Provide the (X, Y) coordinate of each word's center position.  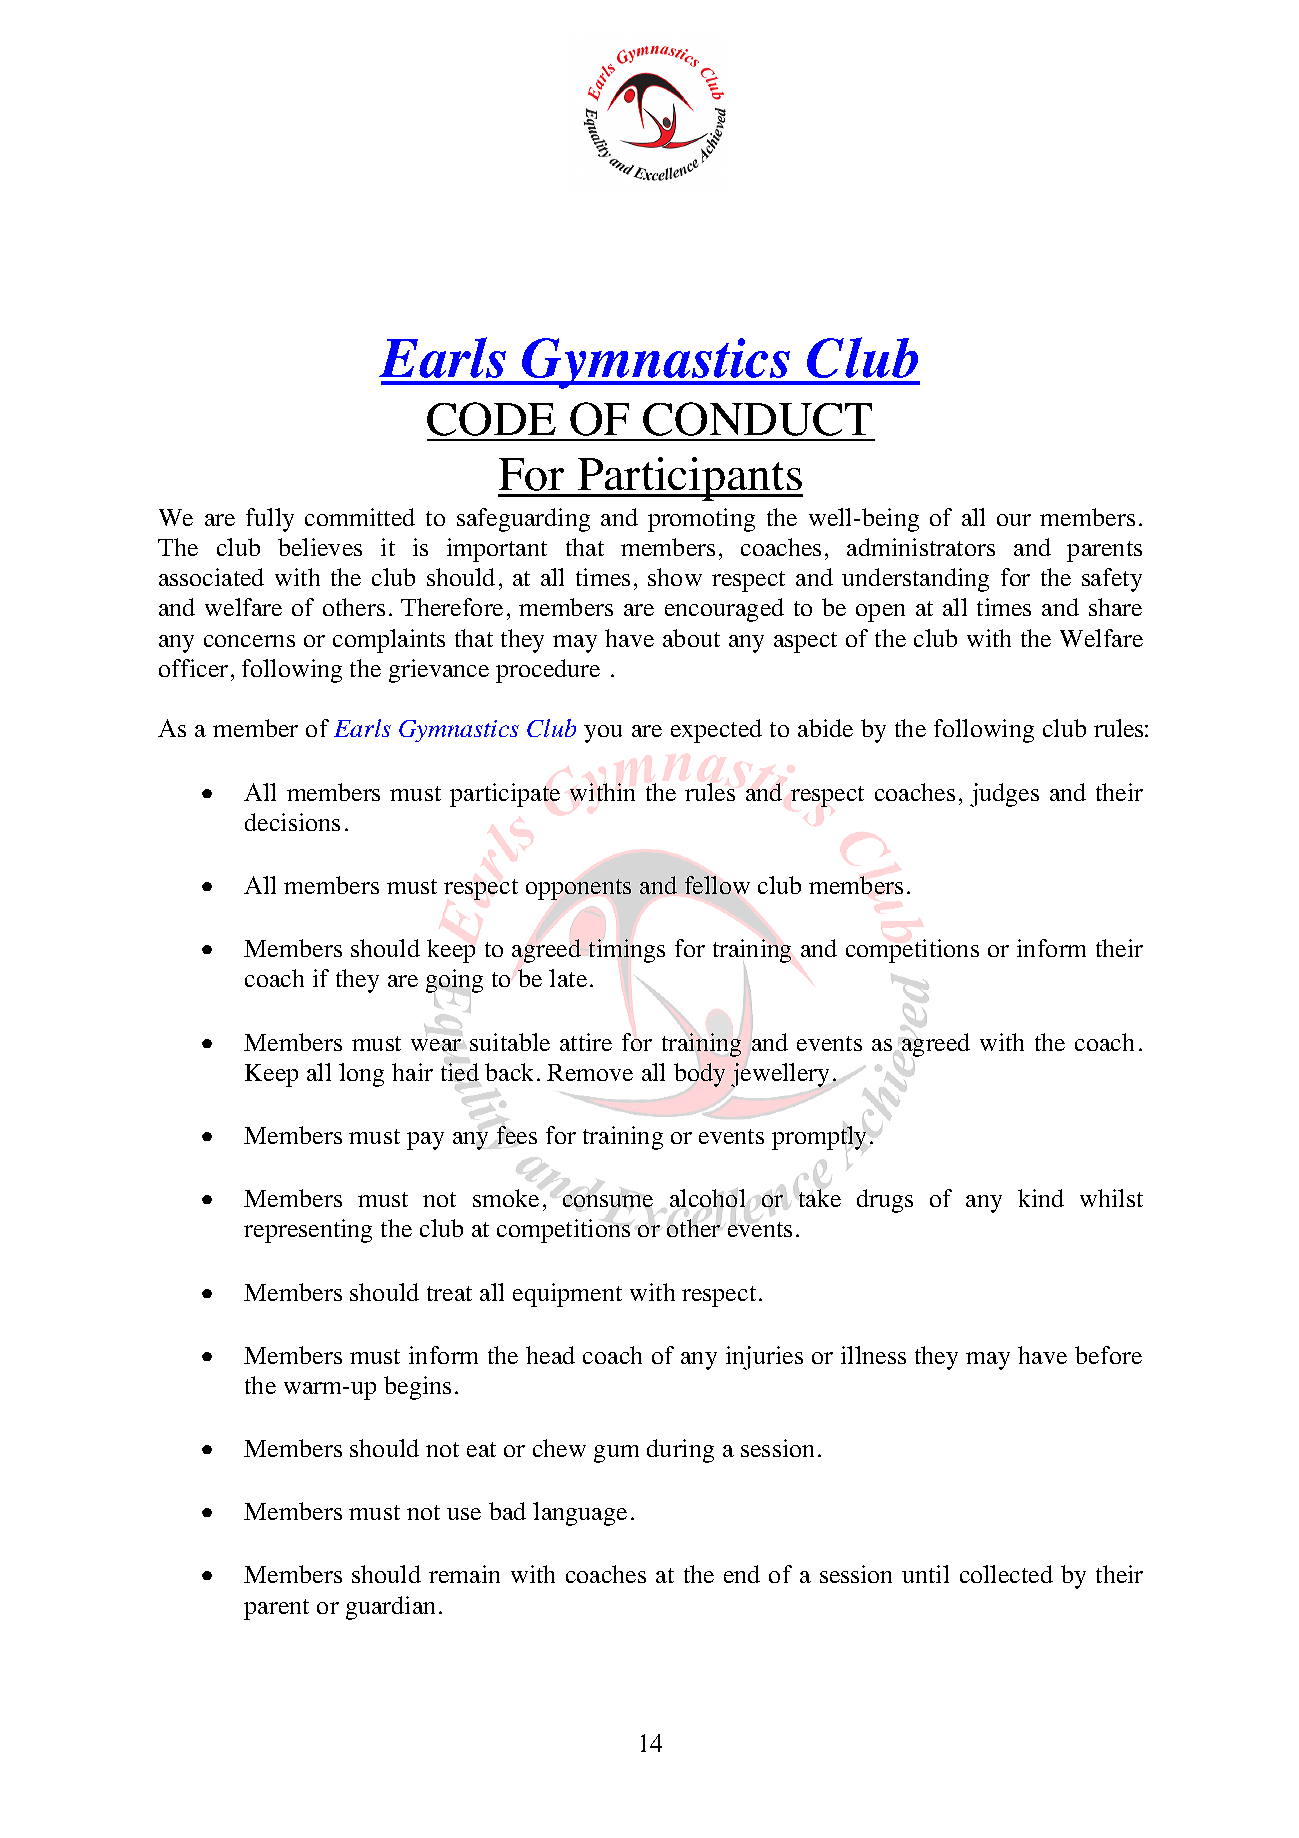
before (1108, 1355)
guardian (390, 1608)
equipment (567, 1295)
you (603, 734)
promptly (819, 1138)
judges (1004, 795)
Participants (689, 479)
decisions (292, 822)
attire (586, 1042)
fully (270, 520)
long (361, 1075)
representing (308, 1231)
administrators (921, 547)
